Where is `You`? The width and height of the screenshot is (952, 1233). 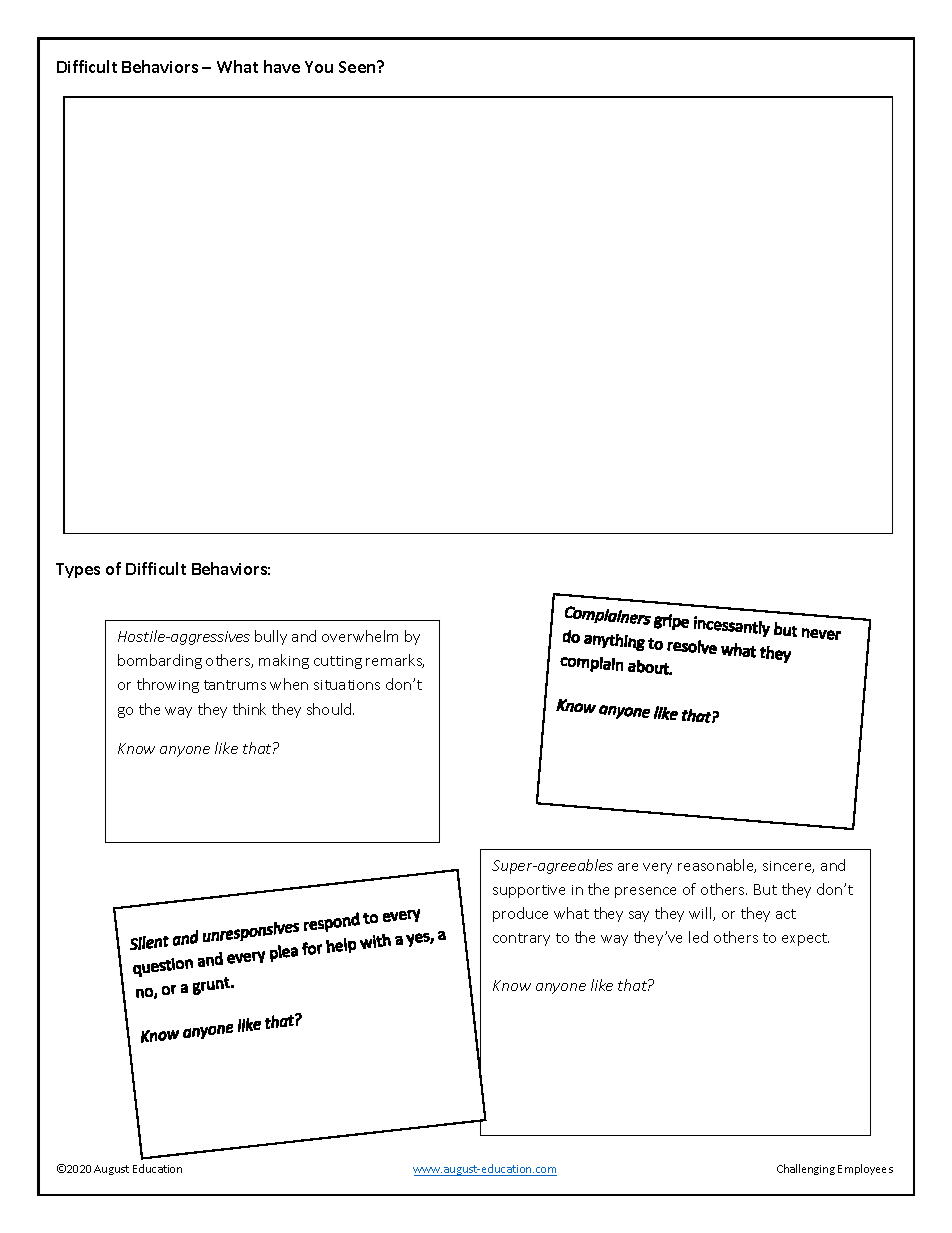
You is located at coordinates (319, 67).
